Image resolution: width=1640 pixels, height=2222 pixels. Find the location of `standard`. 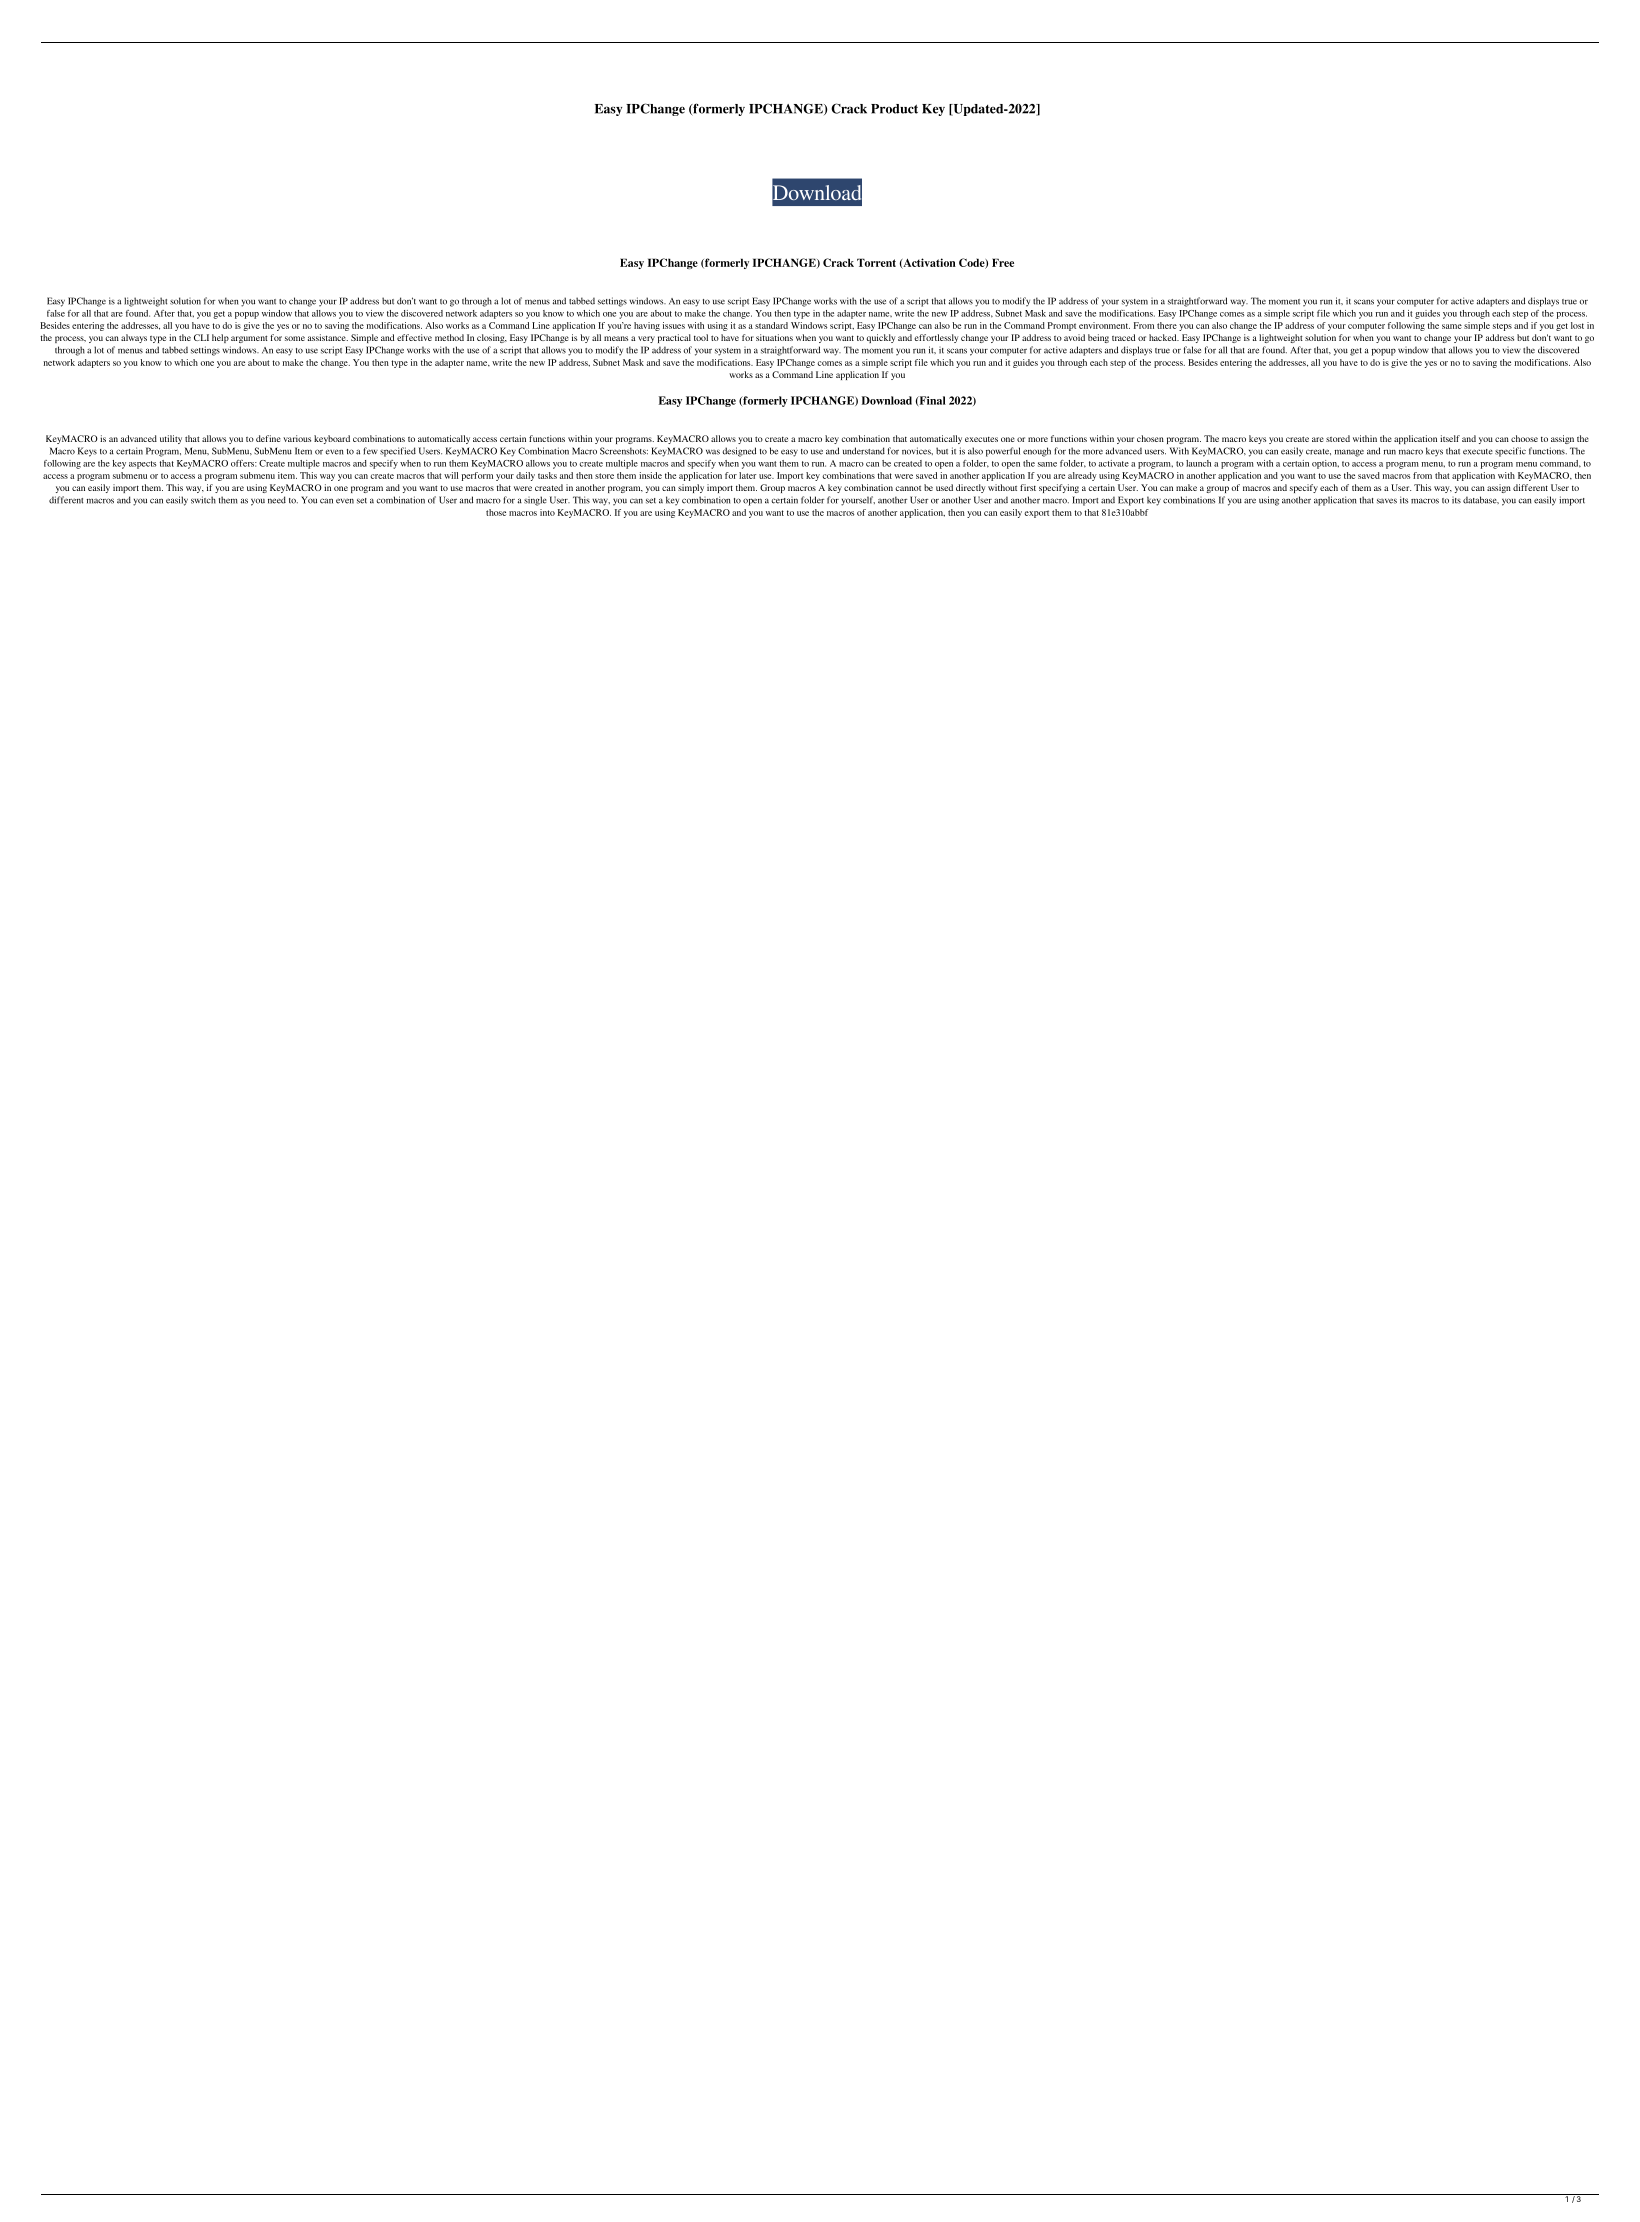

standard is located at coordinates (771, 325).
